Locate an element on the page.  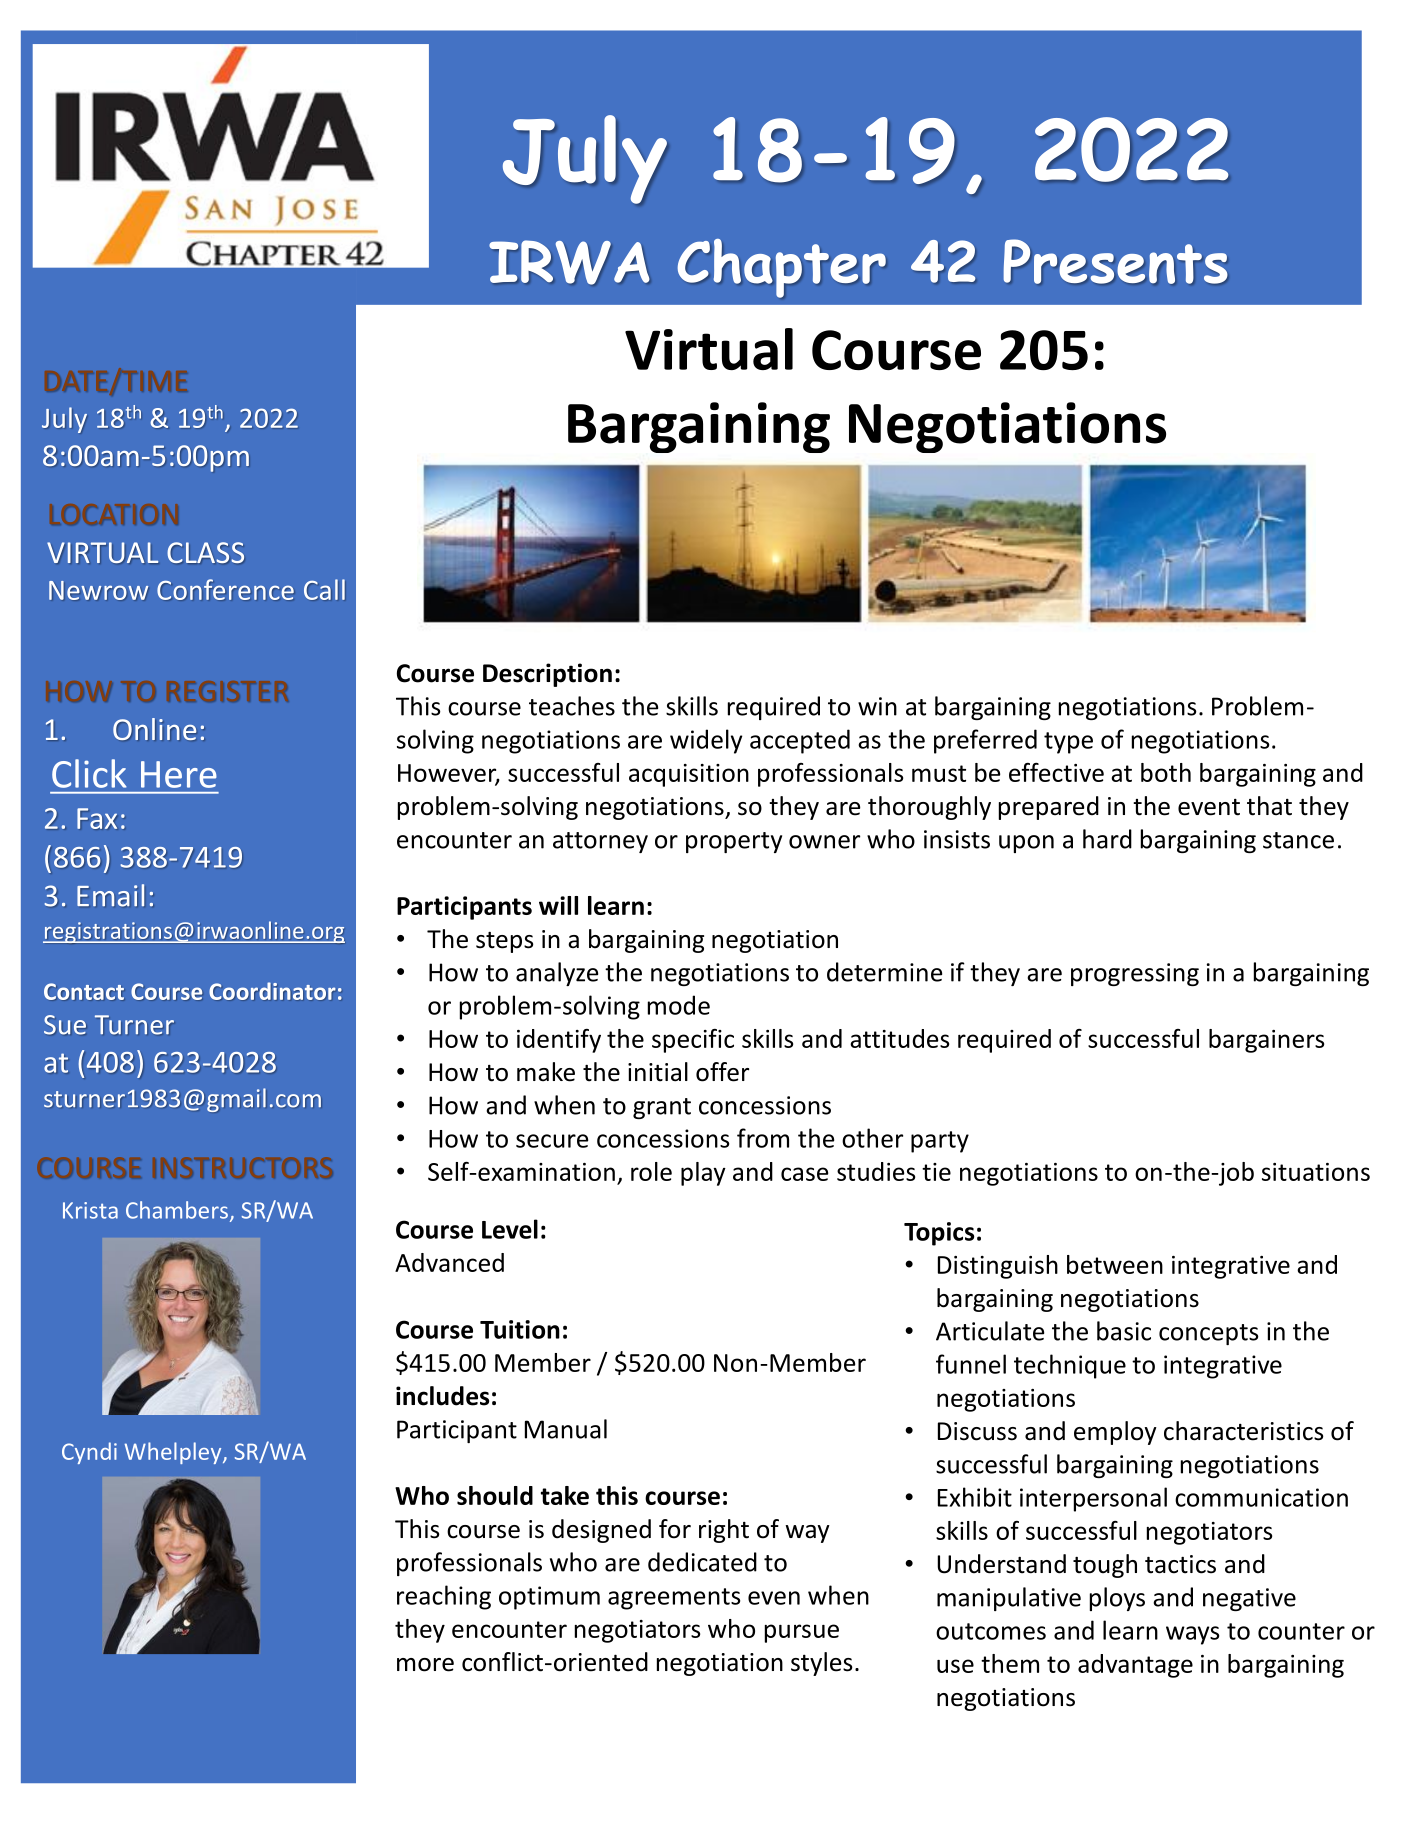
more is located at coordinates (425, 1665).
